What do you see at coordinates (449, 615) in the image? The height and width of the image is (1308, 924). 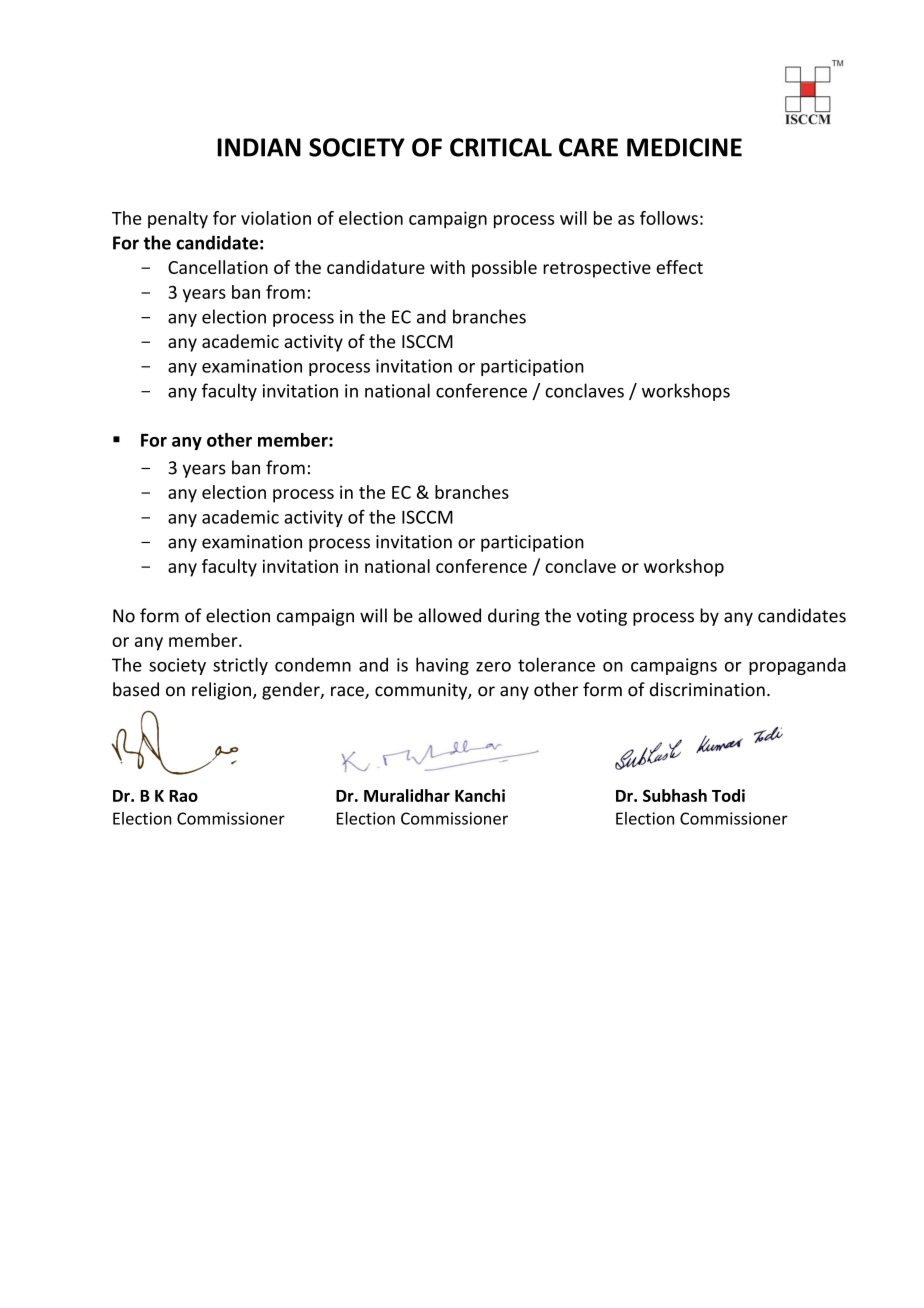 I see `allowed` at bounding box center [449, 615].
